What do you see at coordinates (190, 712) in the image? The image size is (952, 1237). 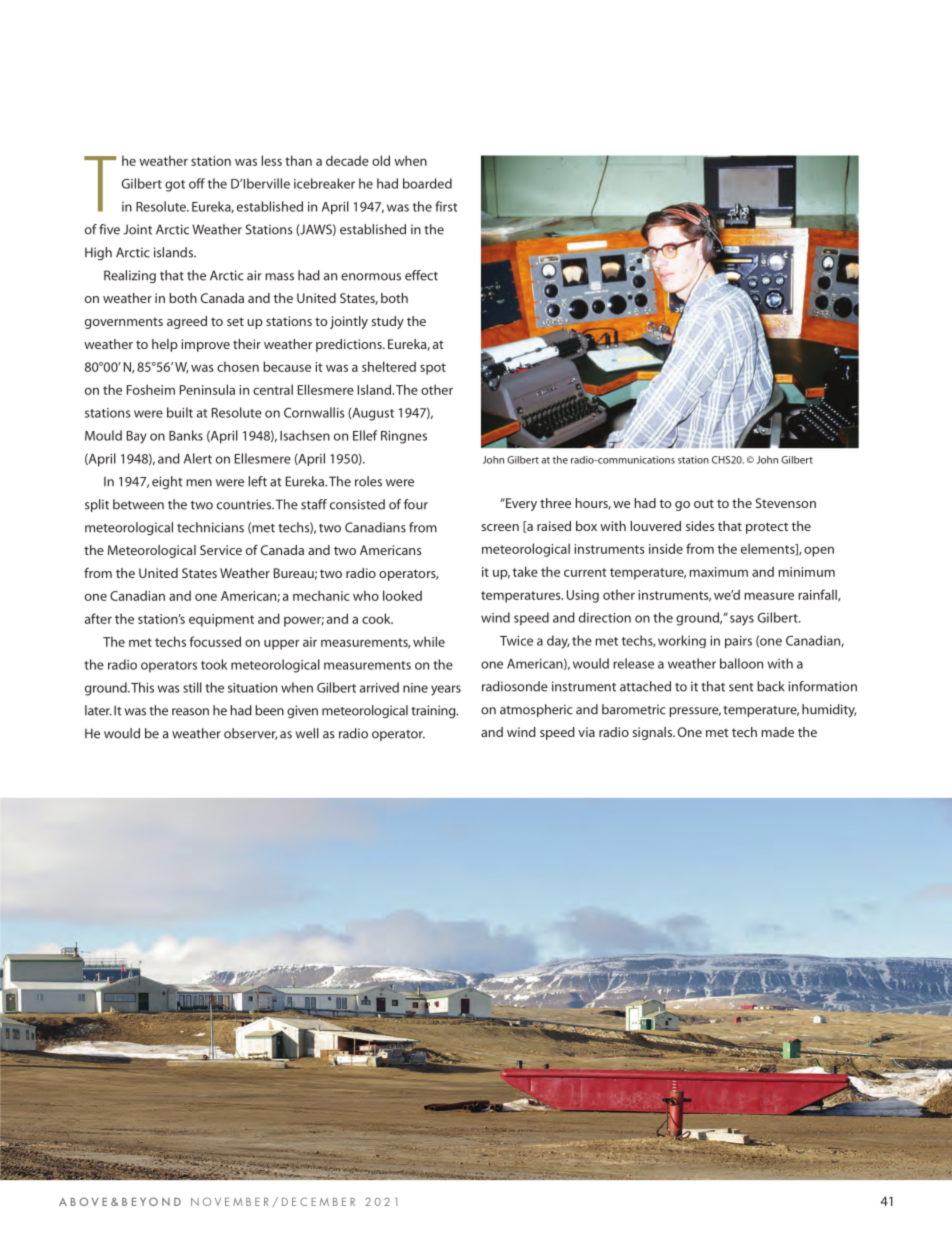 I see `reason` at bounding box center [190, 712].
